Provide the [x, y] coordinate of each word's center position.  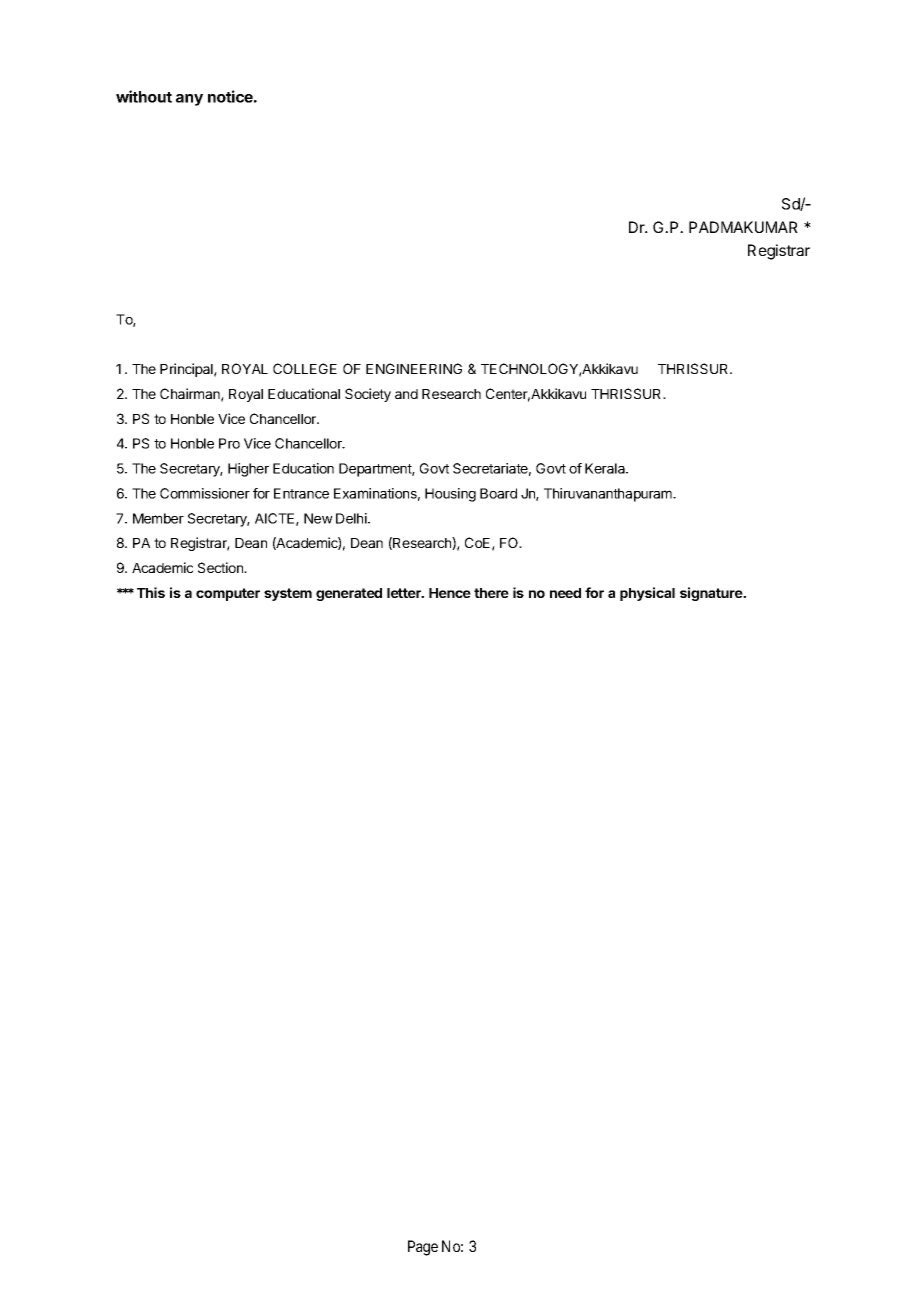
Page [423, 1248]
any [189, 100]
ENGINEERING [414, 368]
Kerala [606, 468]
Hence [450, 593]
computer [228, 594]
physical [647, 594]
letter [405, 593]
